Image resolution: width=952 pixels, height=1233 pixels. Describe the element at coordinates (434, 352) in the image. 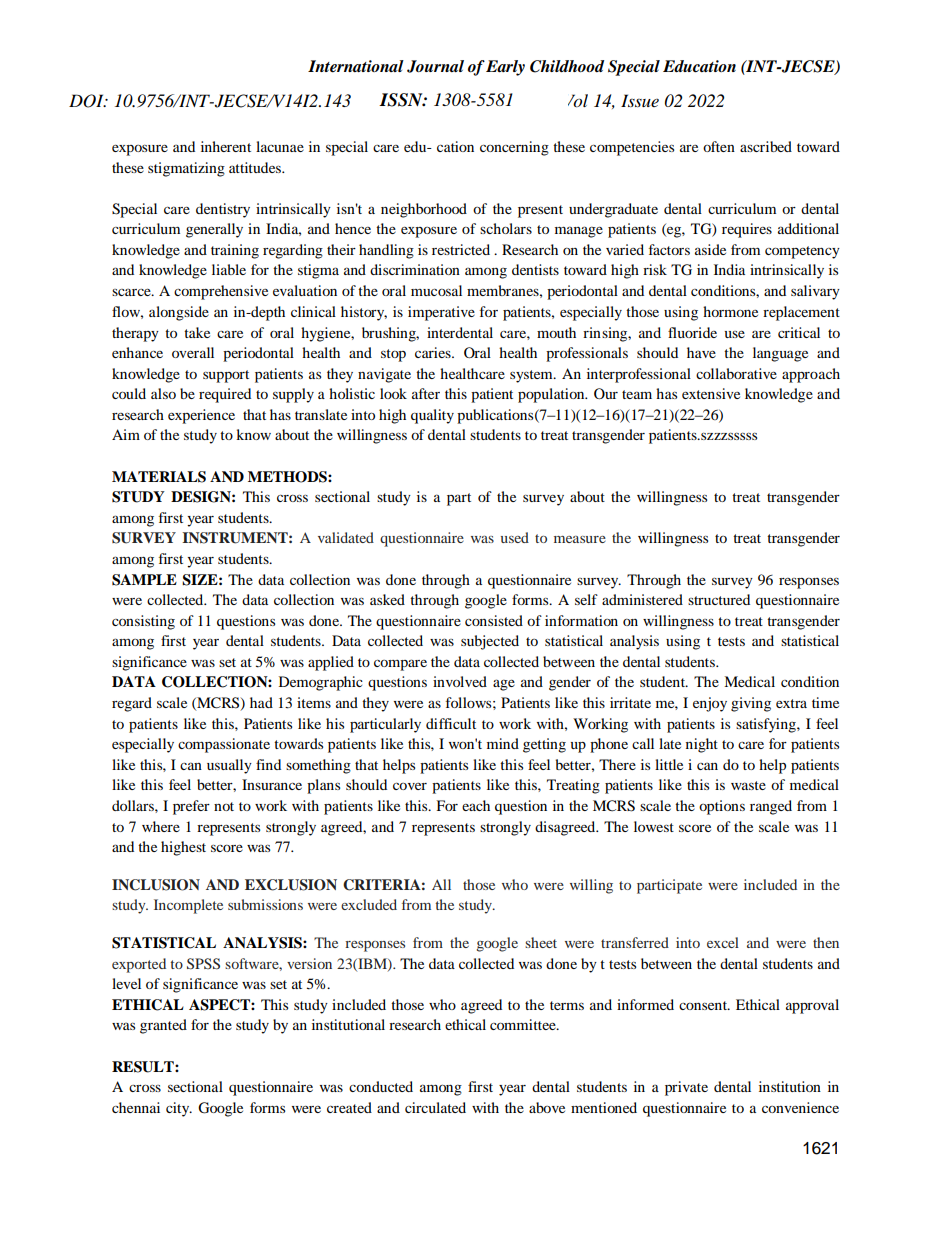

I see `caries` at that location.
